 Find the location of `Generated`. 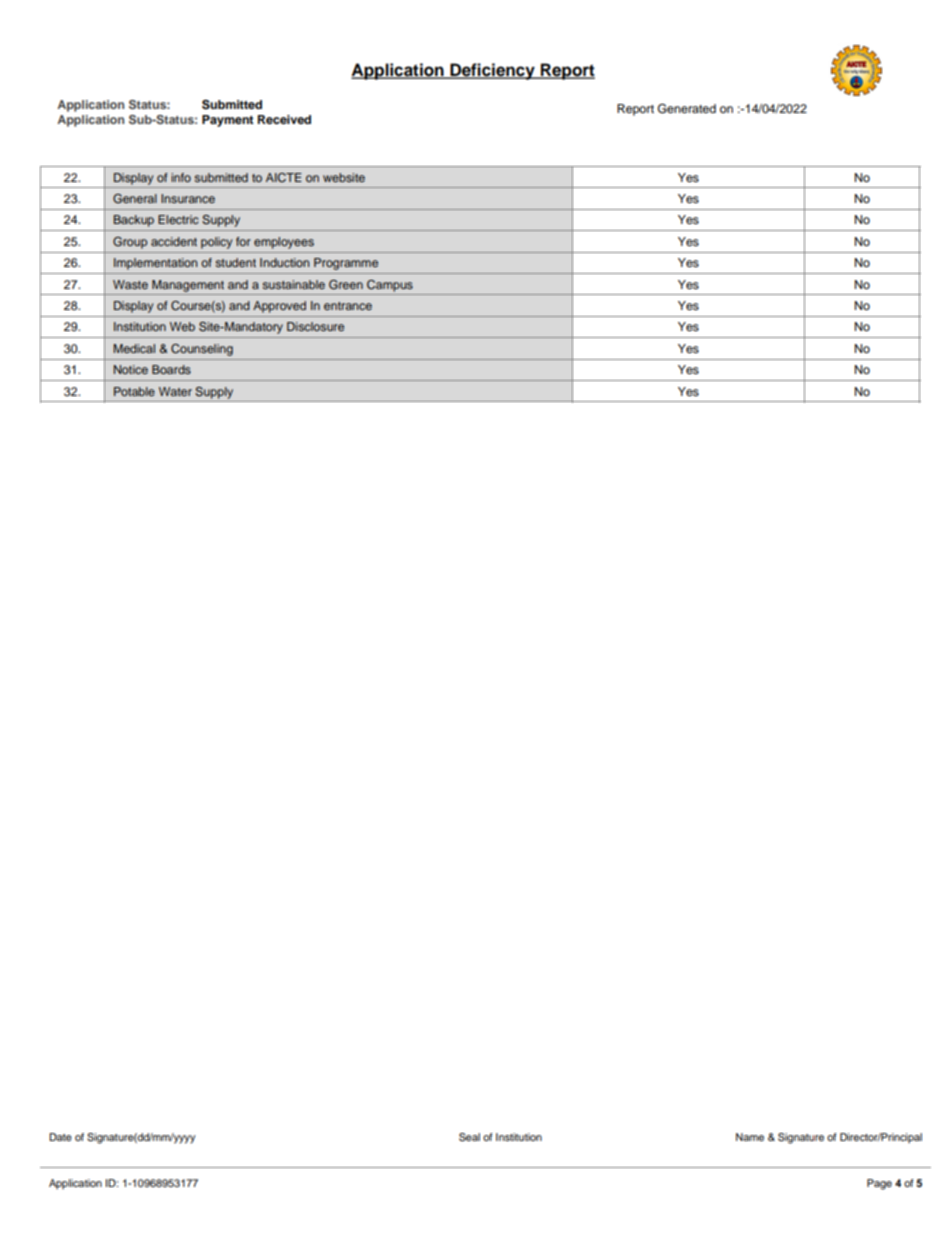

Generated is located at coordinates (687, 109).
